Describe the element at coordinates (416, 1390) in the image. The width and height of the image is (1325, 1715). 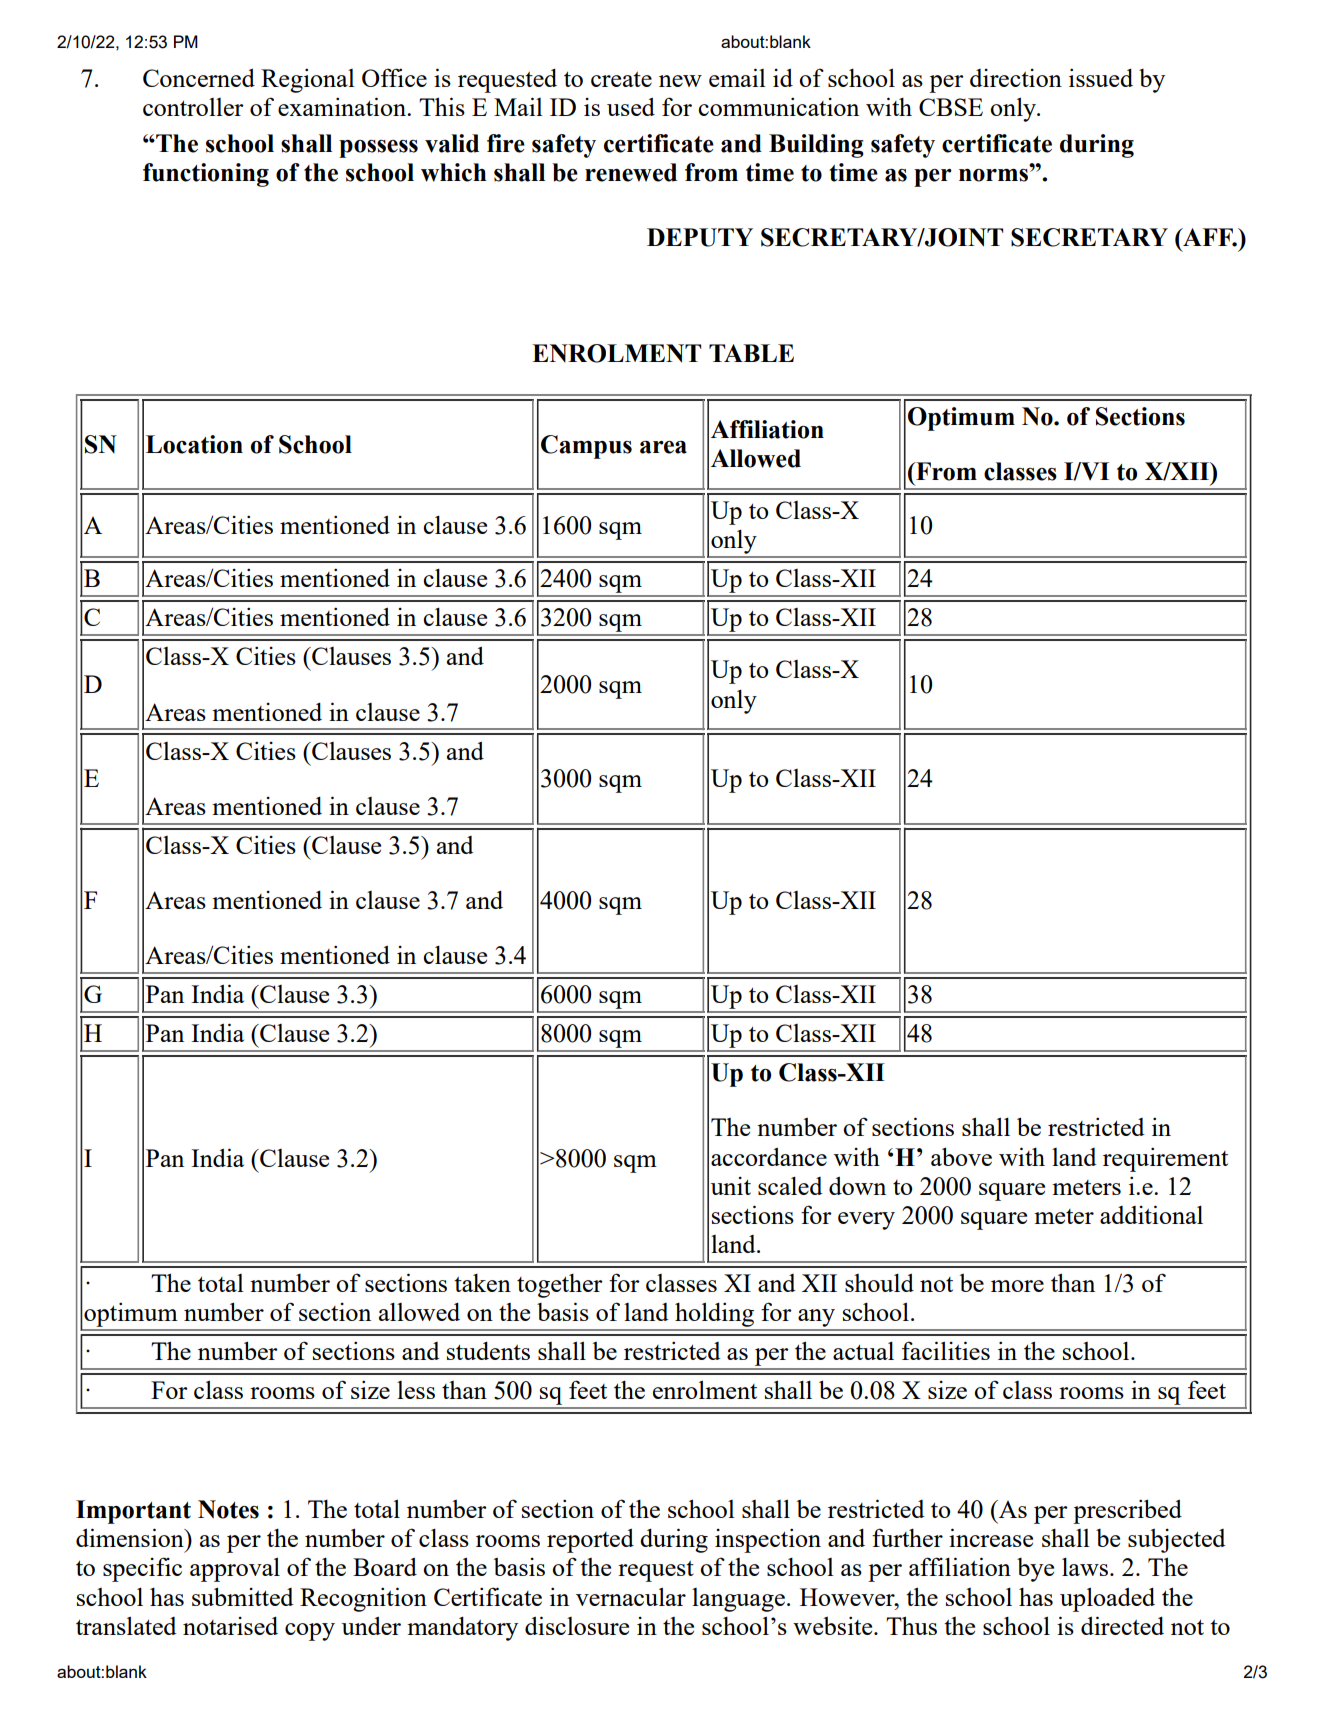
I see `less` at that location.
